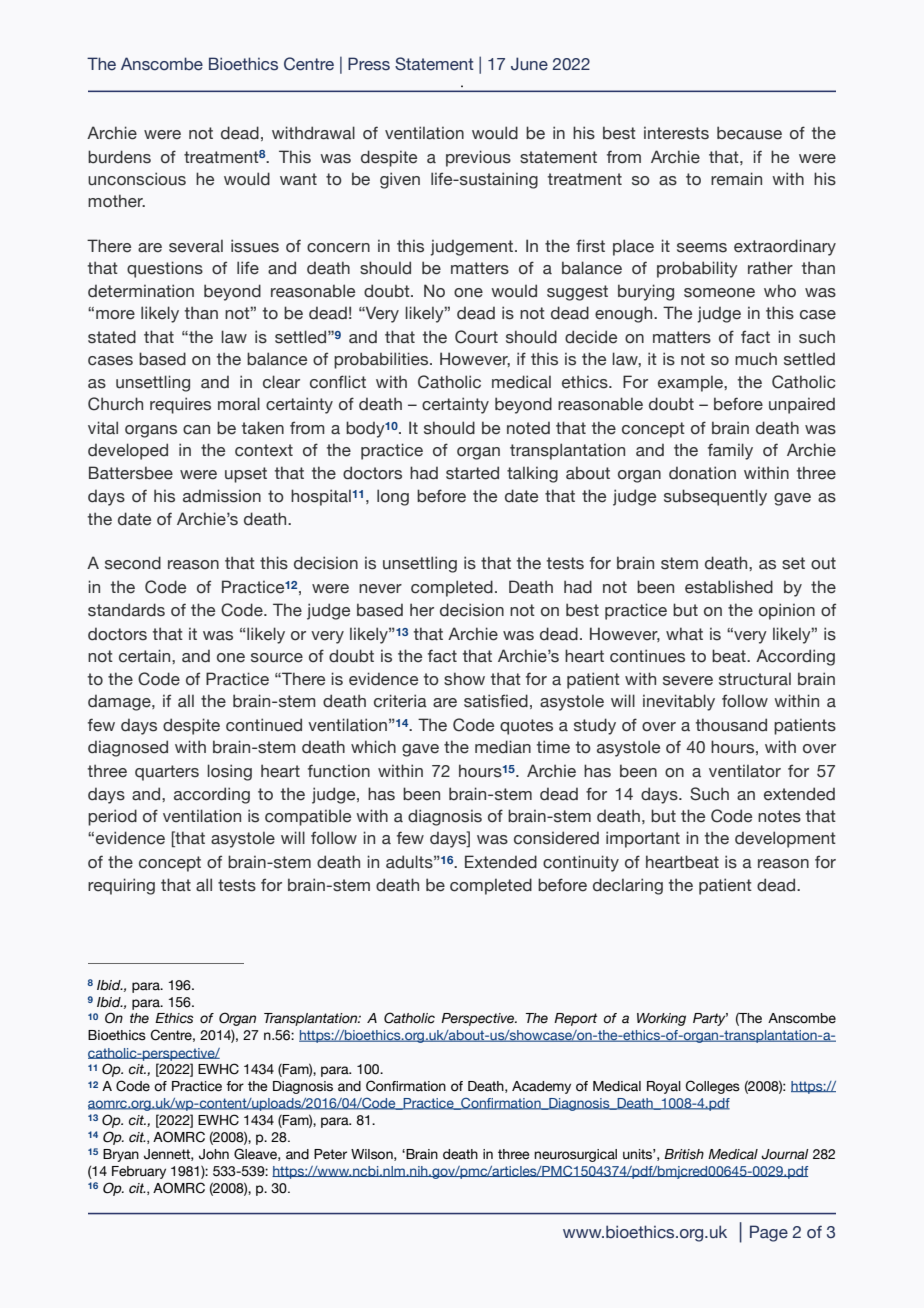 The width and height of the page is (924, 1308). Describe the element at coordinates (476, 337) in the page. I see `Court` at that location.
